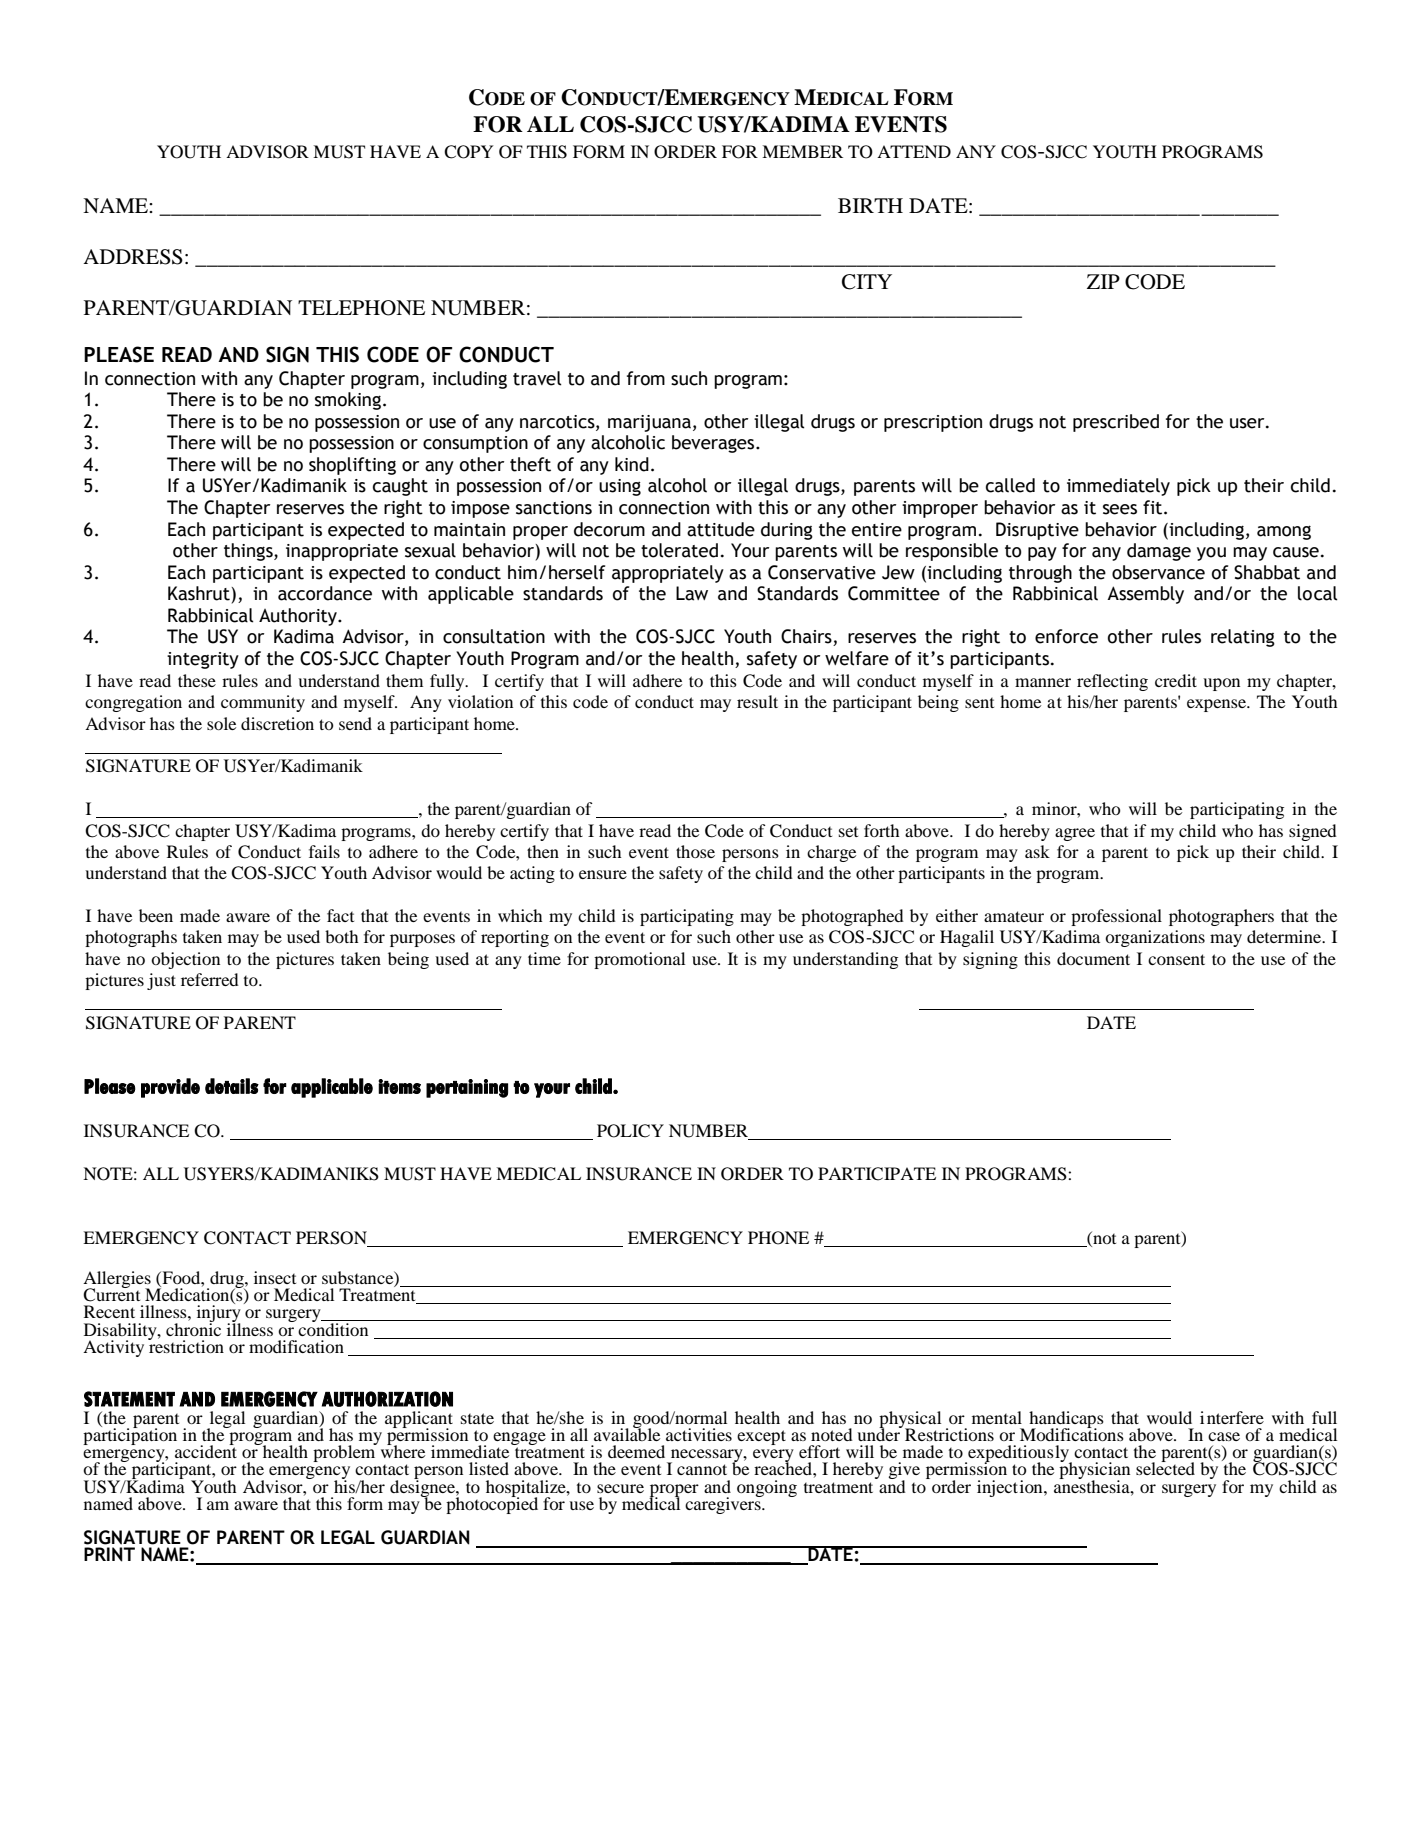 The height and width of the screenshot is (1839, 1421). What do you see at coordinates (721, 529) in the screenshot?
I see `attitude` at bounding box center [721, 529].
